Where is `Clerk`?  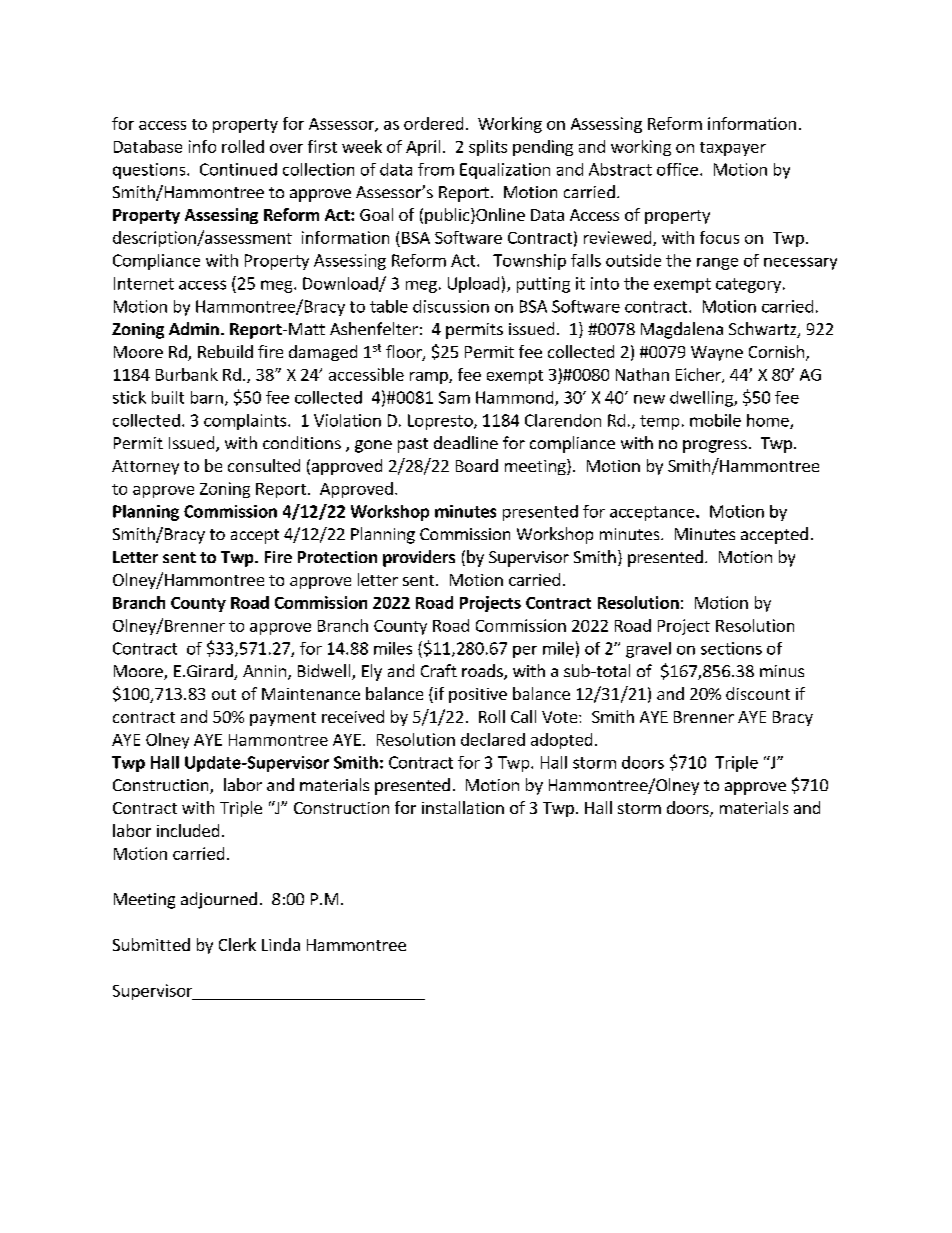
Clerk is located at coordinates (237, 944).
